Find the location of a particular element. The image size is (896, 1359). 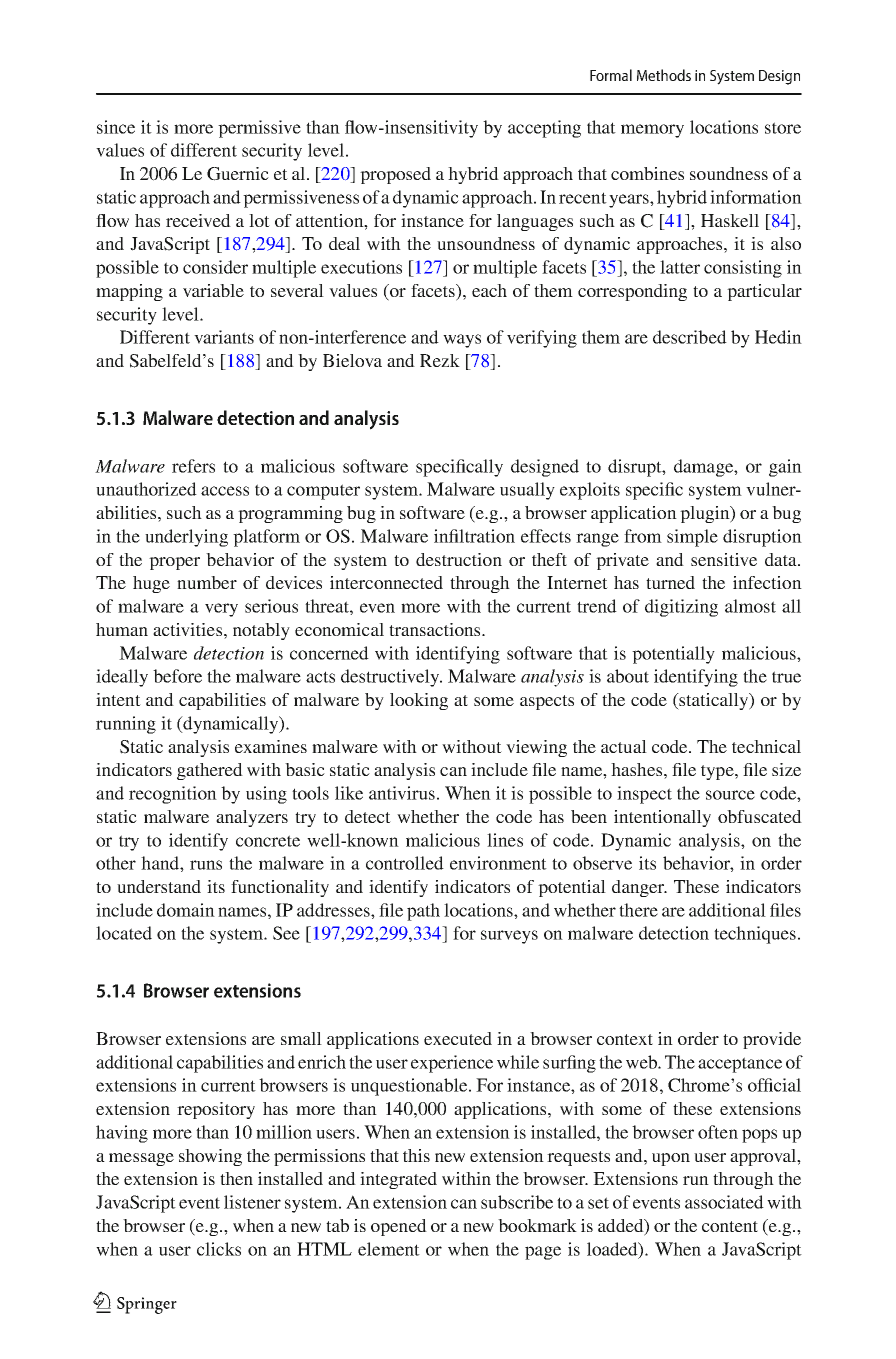

proposed is located at coordinates (395, 175).
